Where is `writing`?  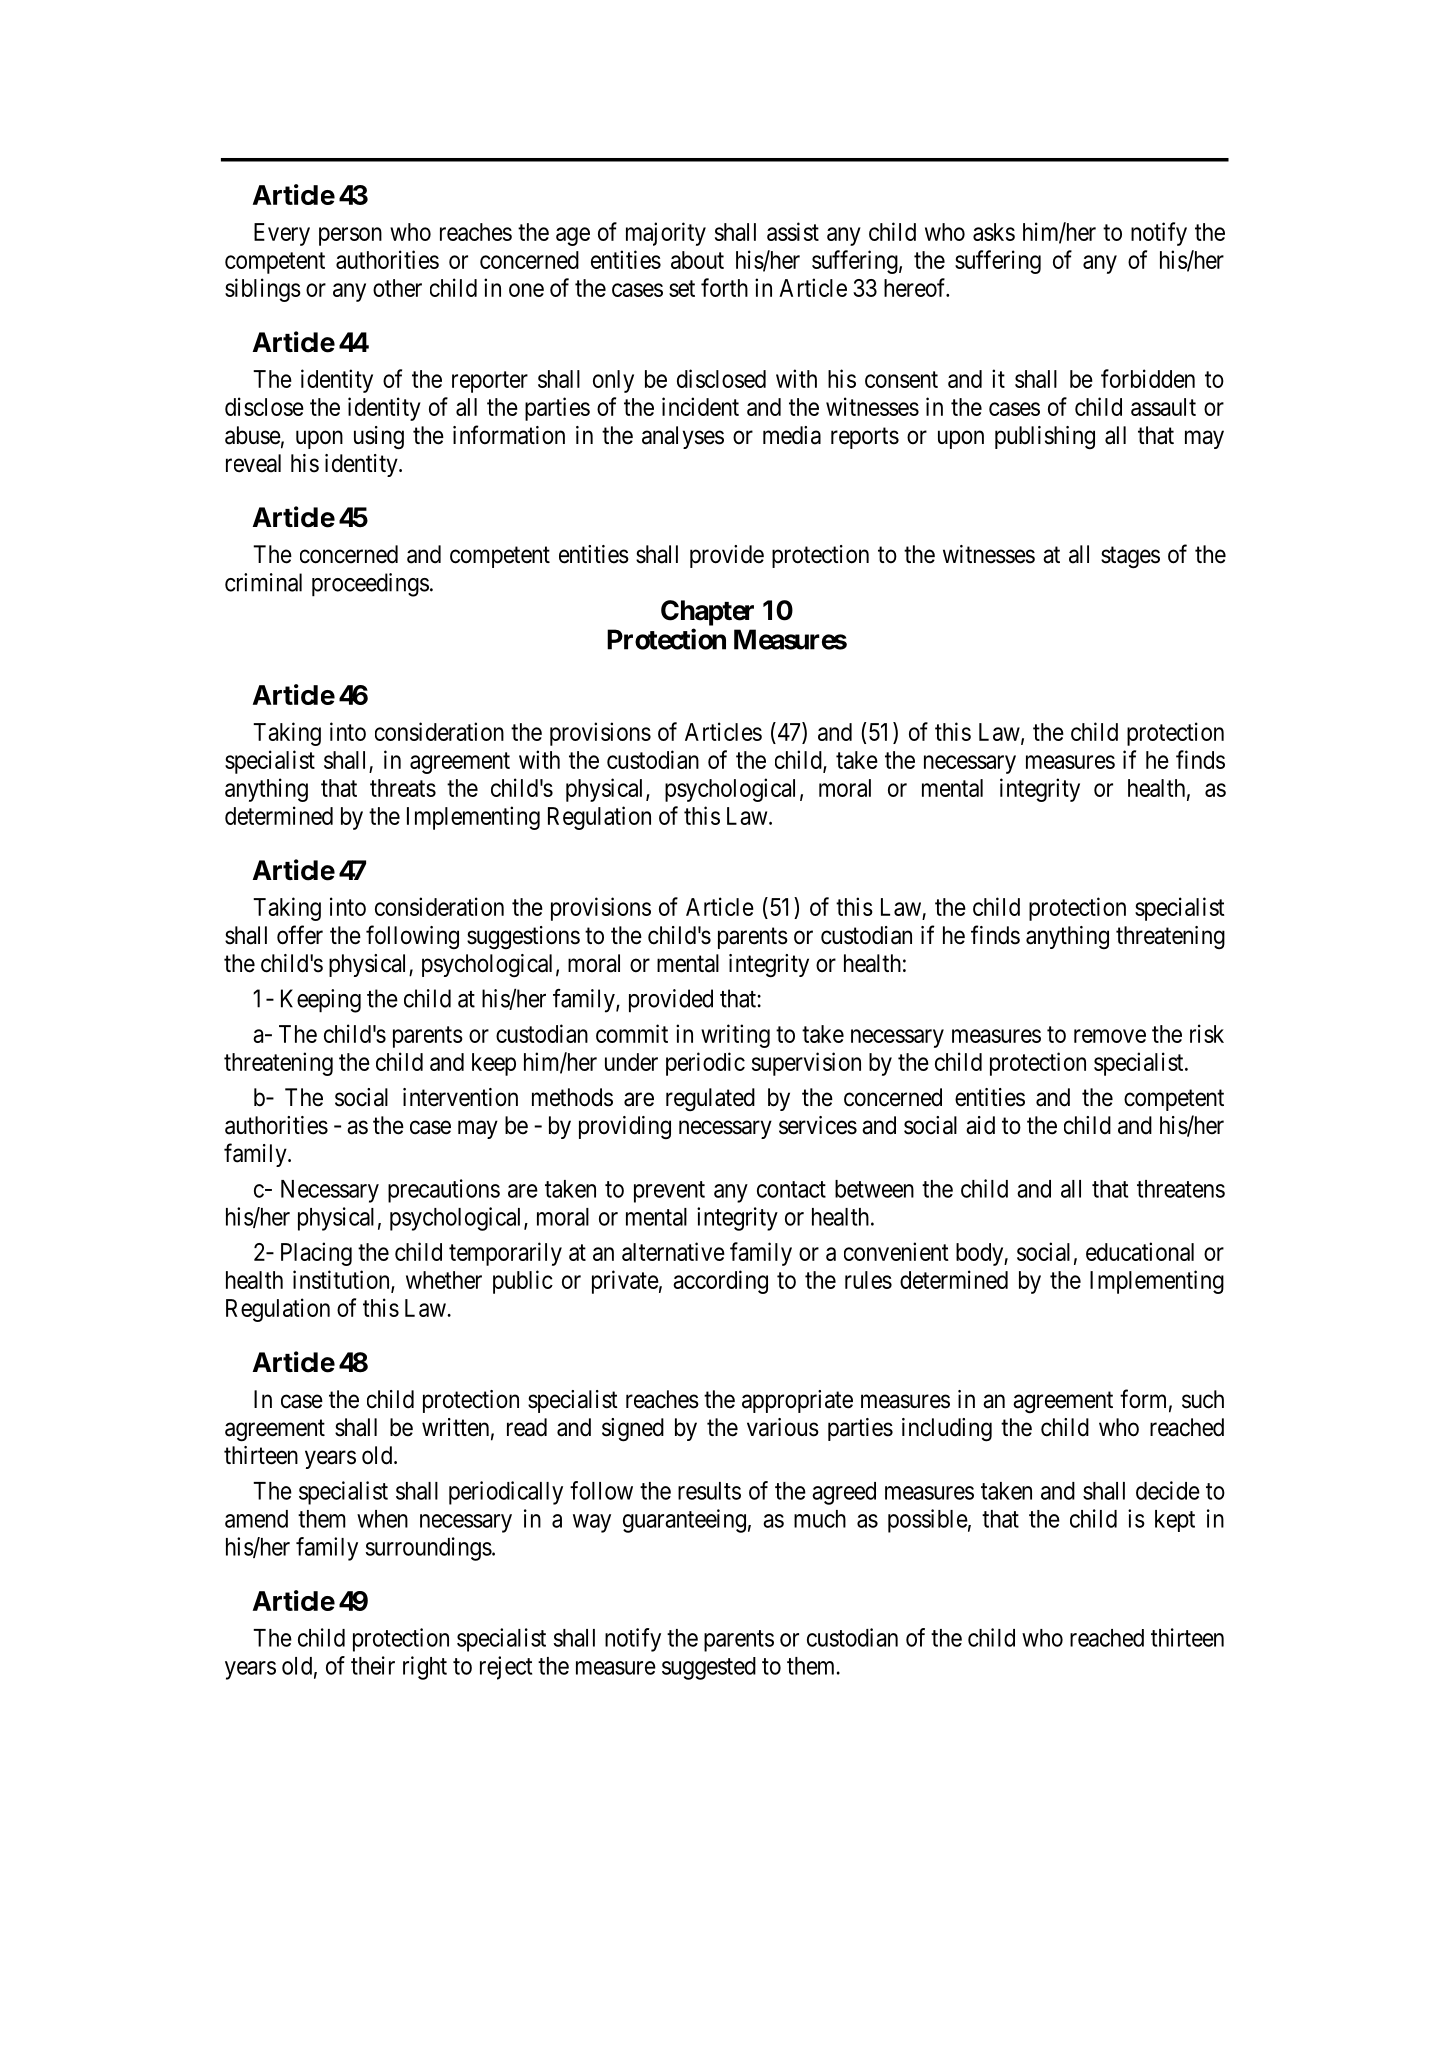 writing is located at coordinates (735, 1036).
